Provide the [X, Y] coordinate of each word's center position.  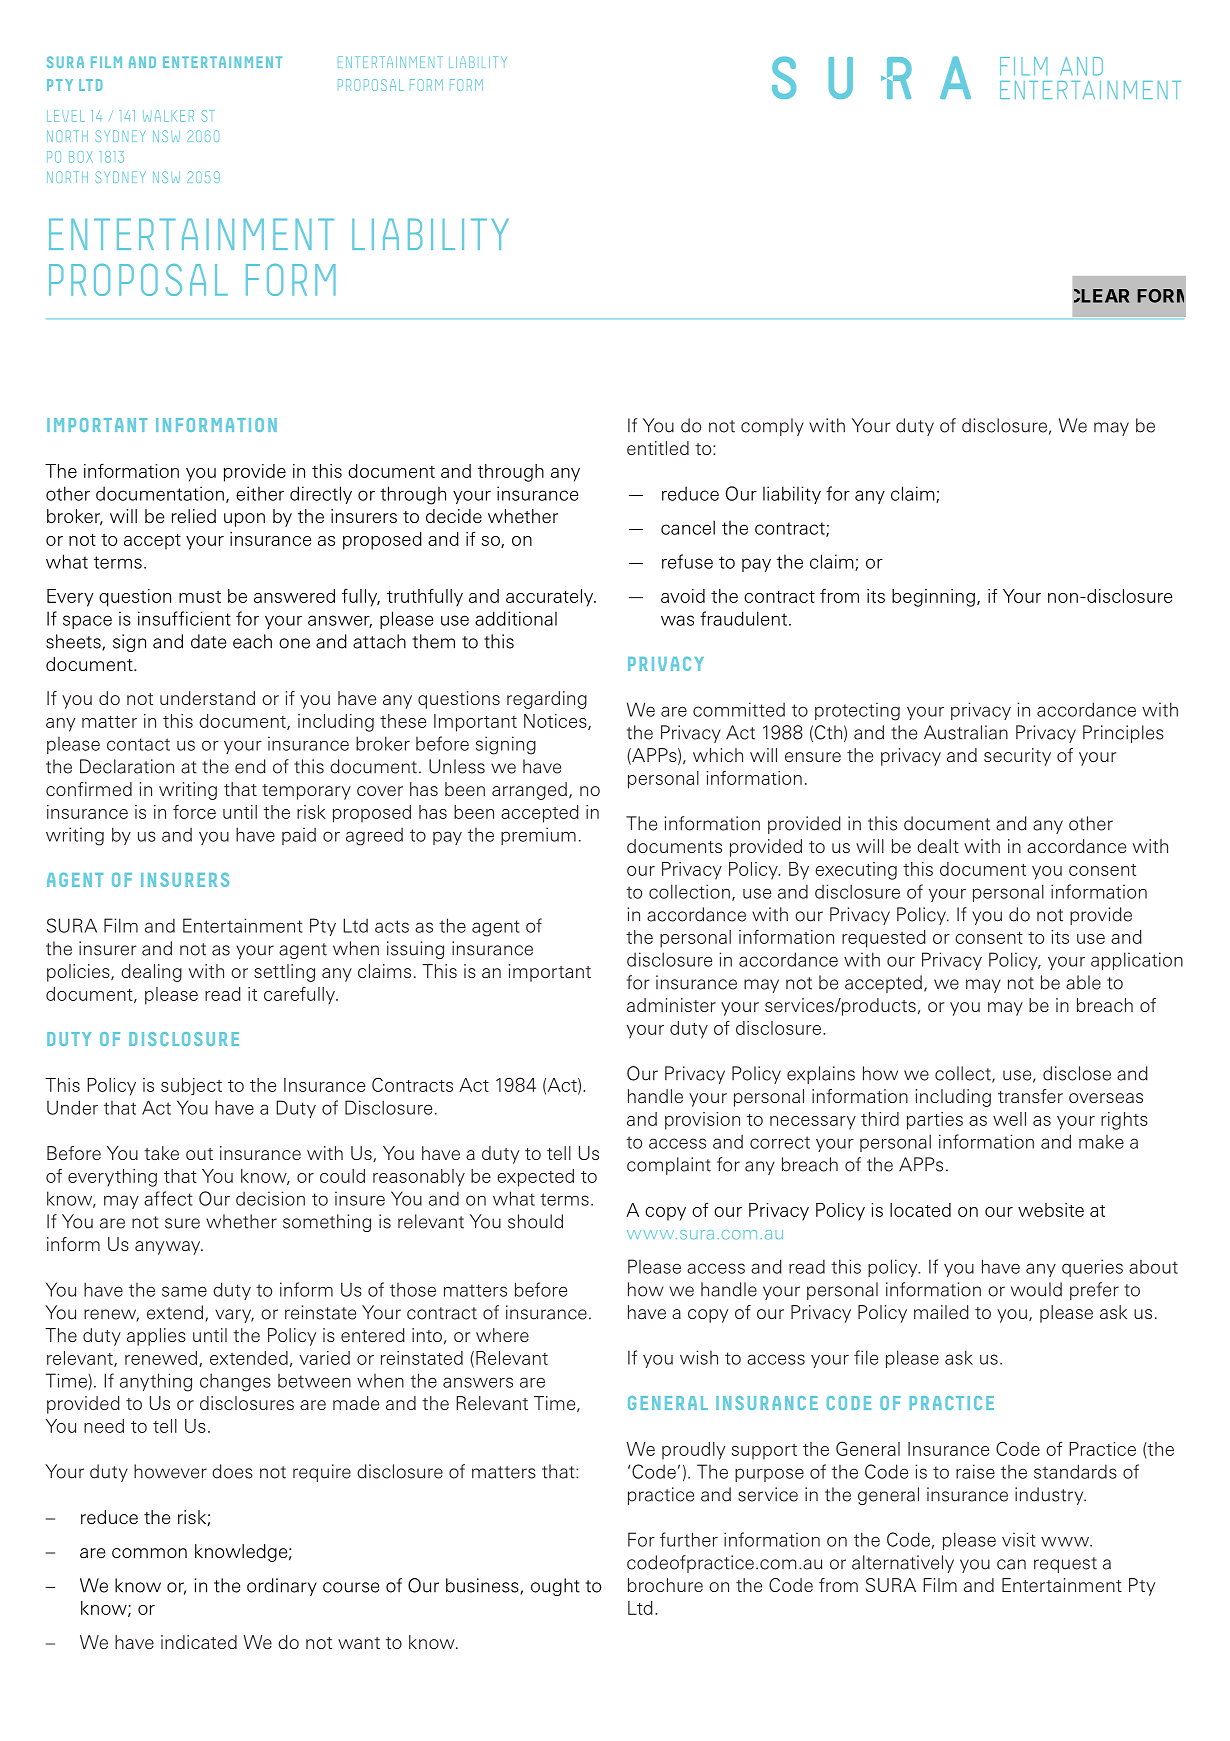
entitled [658, 448]
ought [555, 1587]
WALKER [168, 116]
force [194, 812]
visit [1019, 1539]
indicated [199, 1642]
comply [772, 427]
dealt [938, 846]
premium [538, 836]
